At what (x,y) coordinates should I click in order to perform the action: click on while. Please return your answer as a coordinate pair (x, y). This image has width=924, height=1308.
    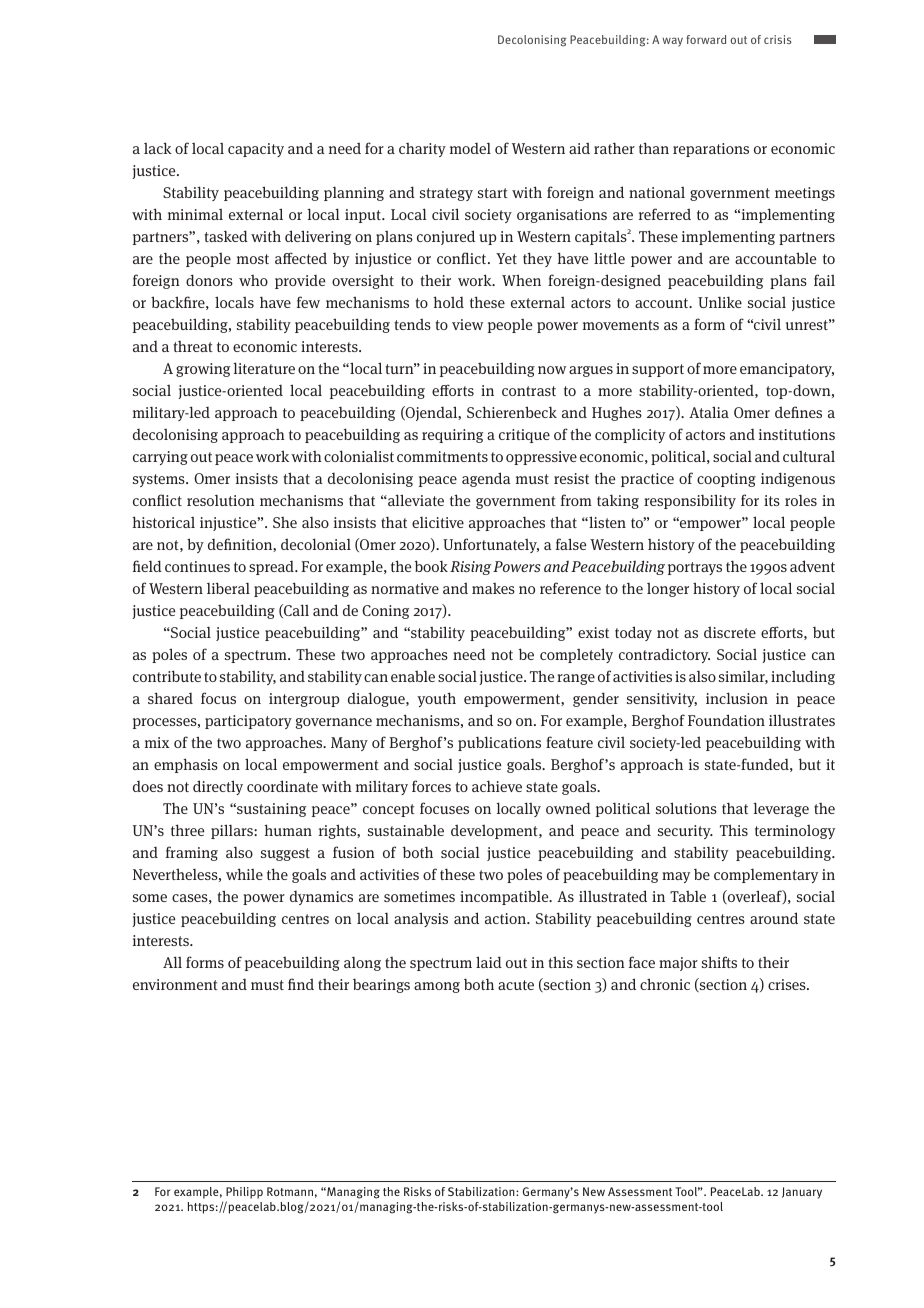
    Looking at the image, I should click on (244, 874).
